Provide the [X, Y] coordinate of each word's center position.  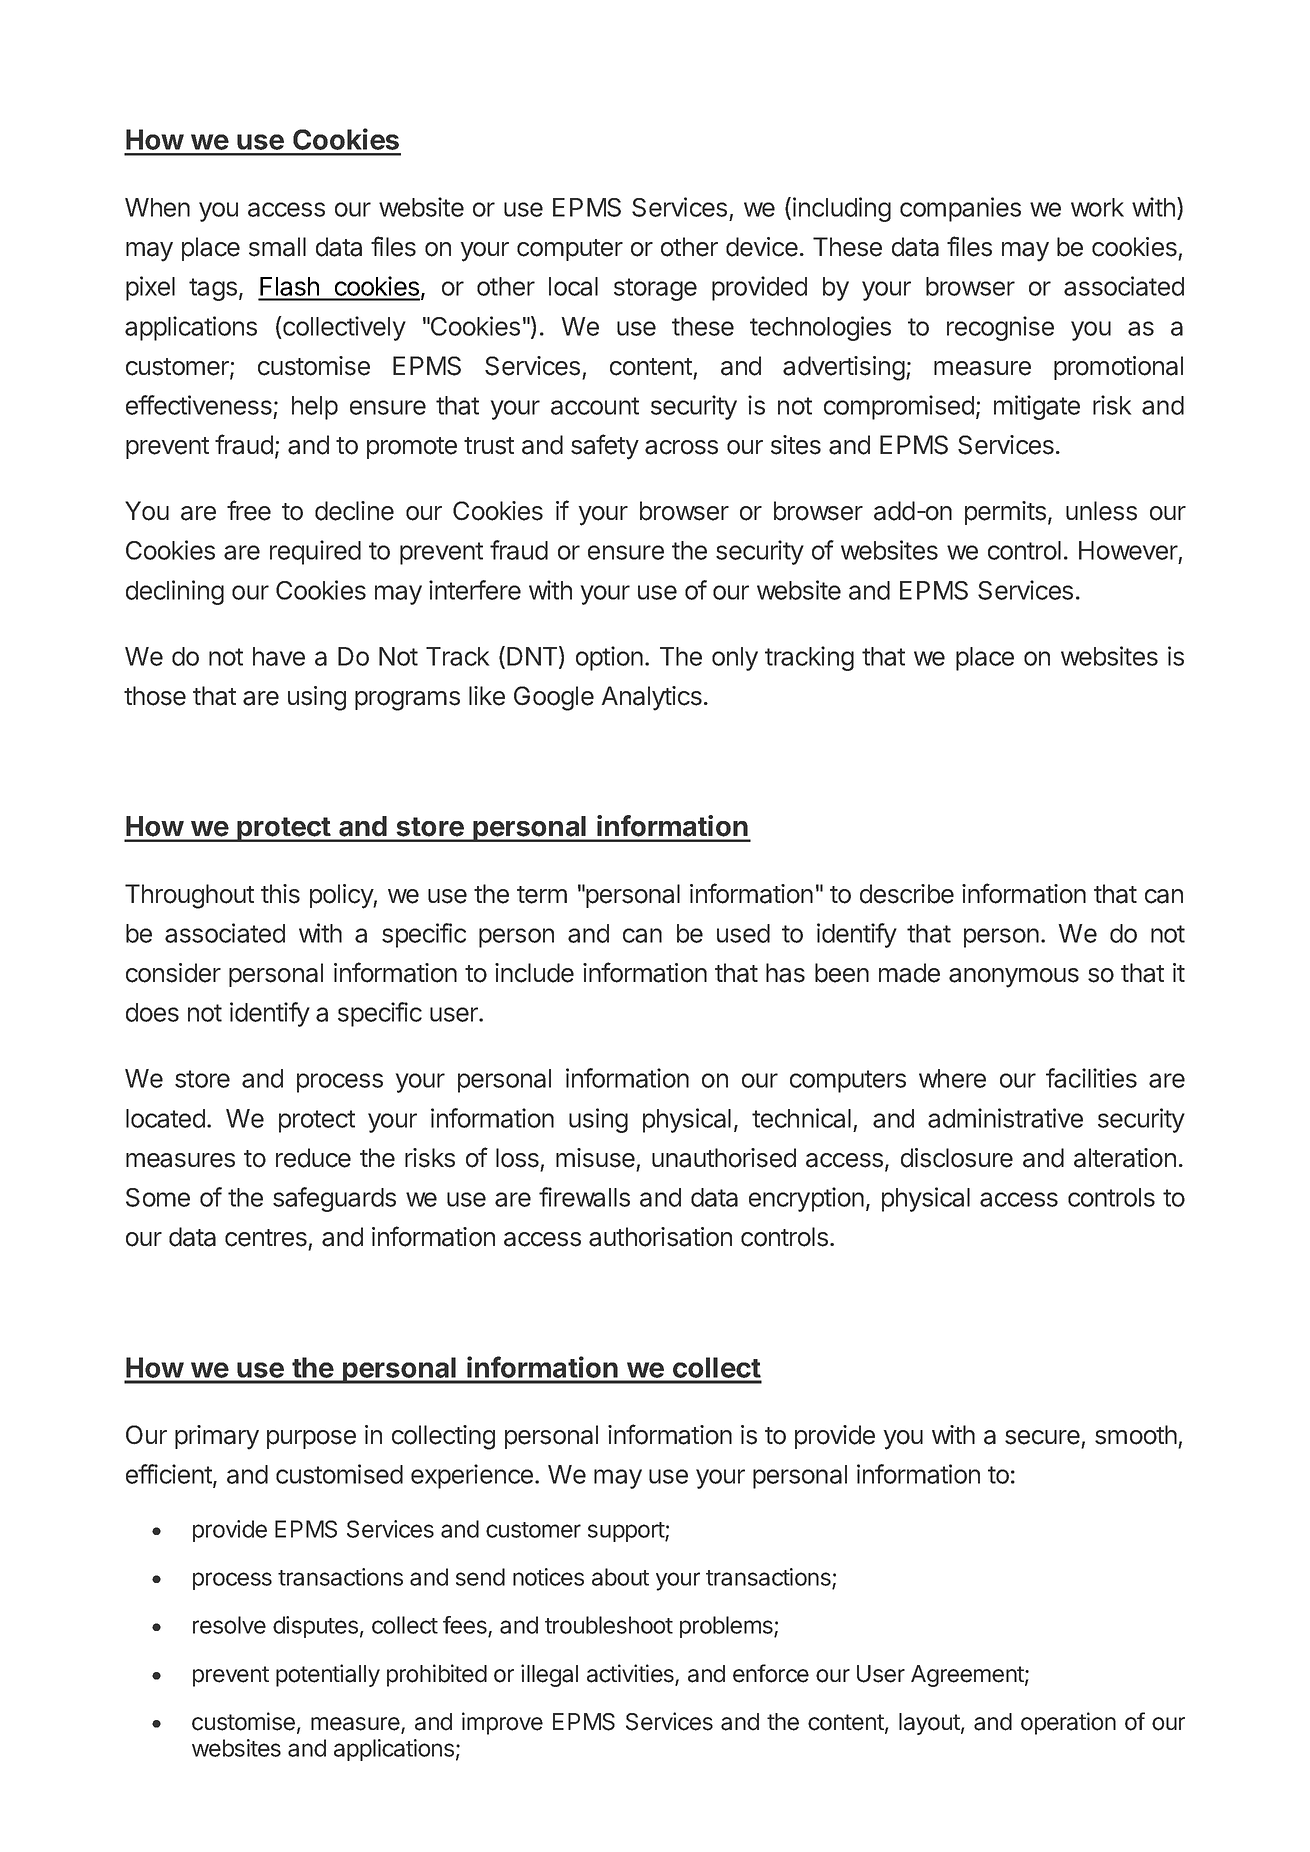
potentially [328, 1675]
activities [631, 1674]
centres [266, 1238]
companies [960, 209]
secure [1042, 1437]
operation [1068, 1723]
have [279, 656]
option [609, 658]
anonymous [1014, 978]
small [277, 247]
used [743, 933]
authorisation [660, 1237]
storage [655, 289]
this [280, 894]
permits [1005, 513]
